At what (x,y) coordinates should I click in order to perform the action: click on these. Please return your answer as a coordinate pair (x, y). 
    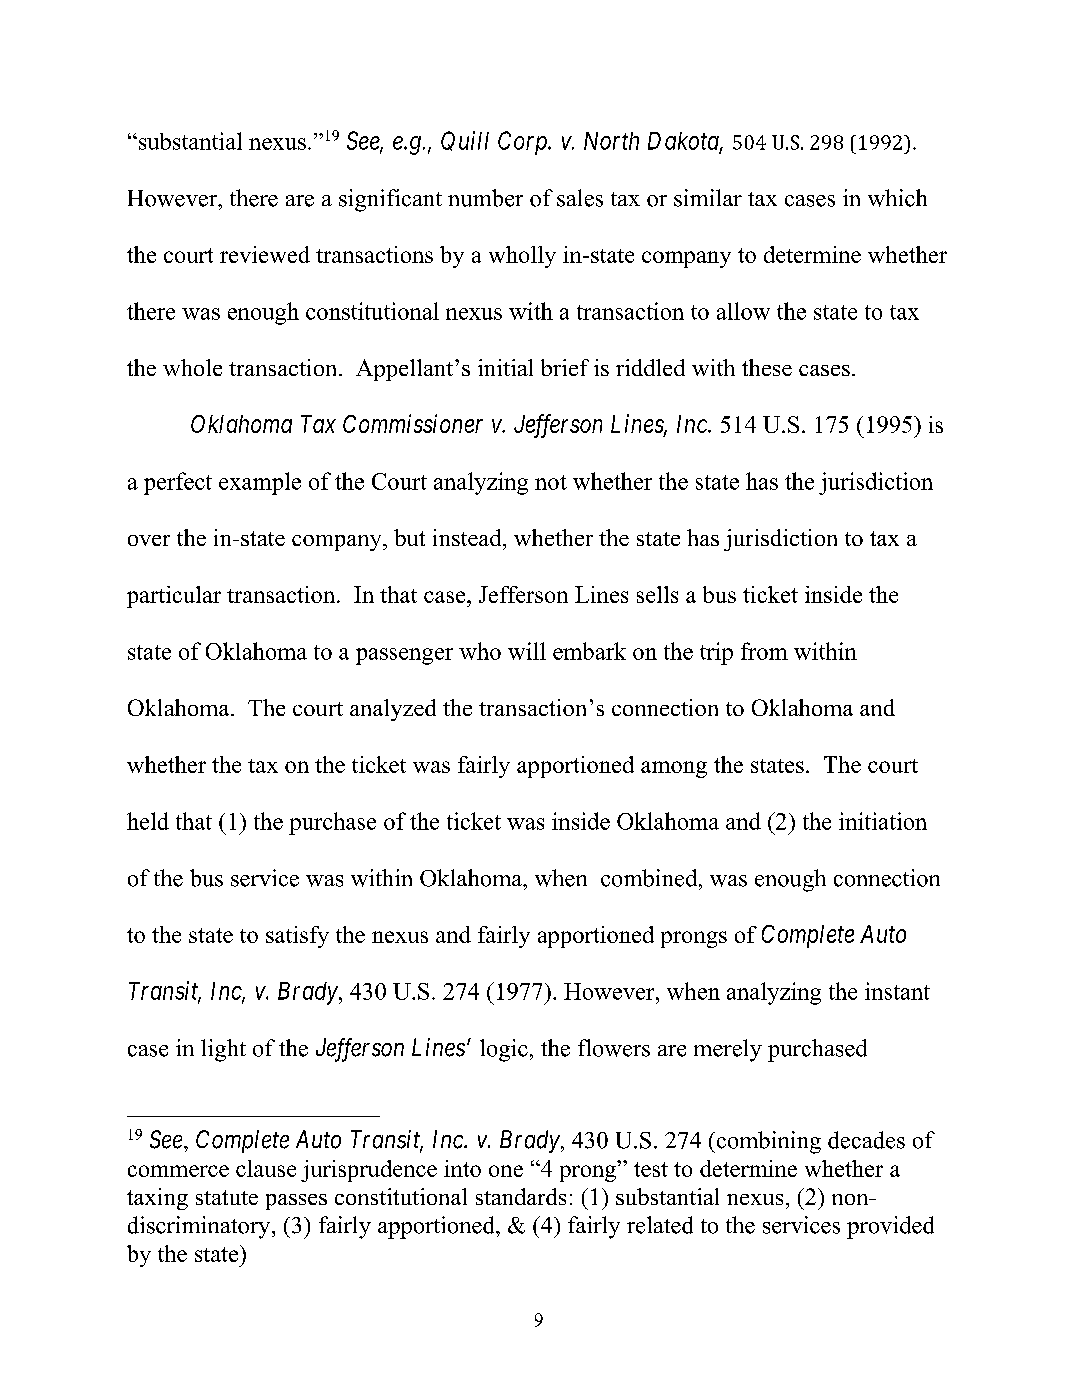
    Looking at the image, I should click on (767, 367).
